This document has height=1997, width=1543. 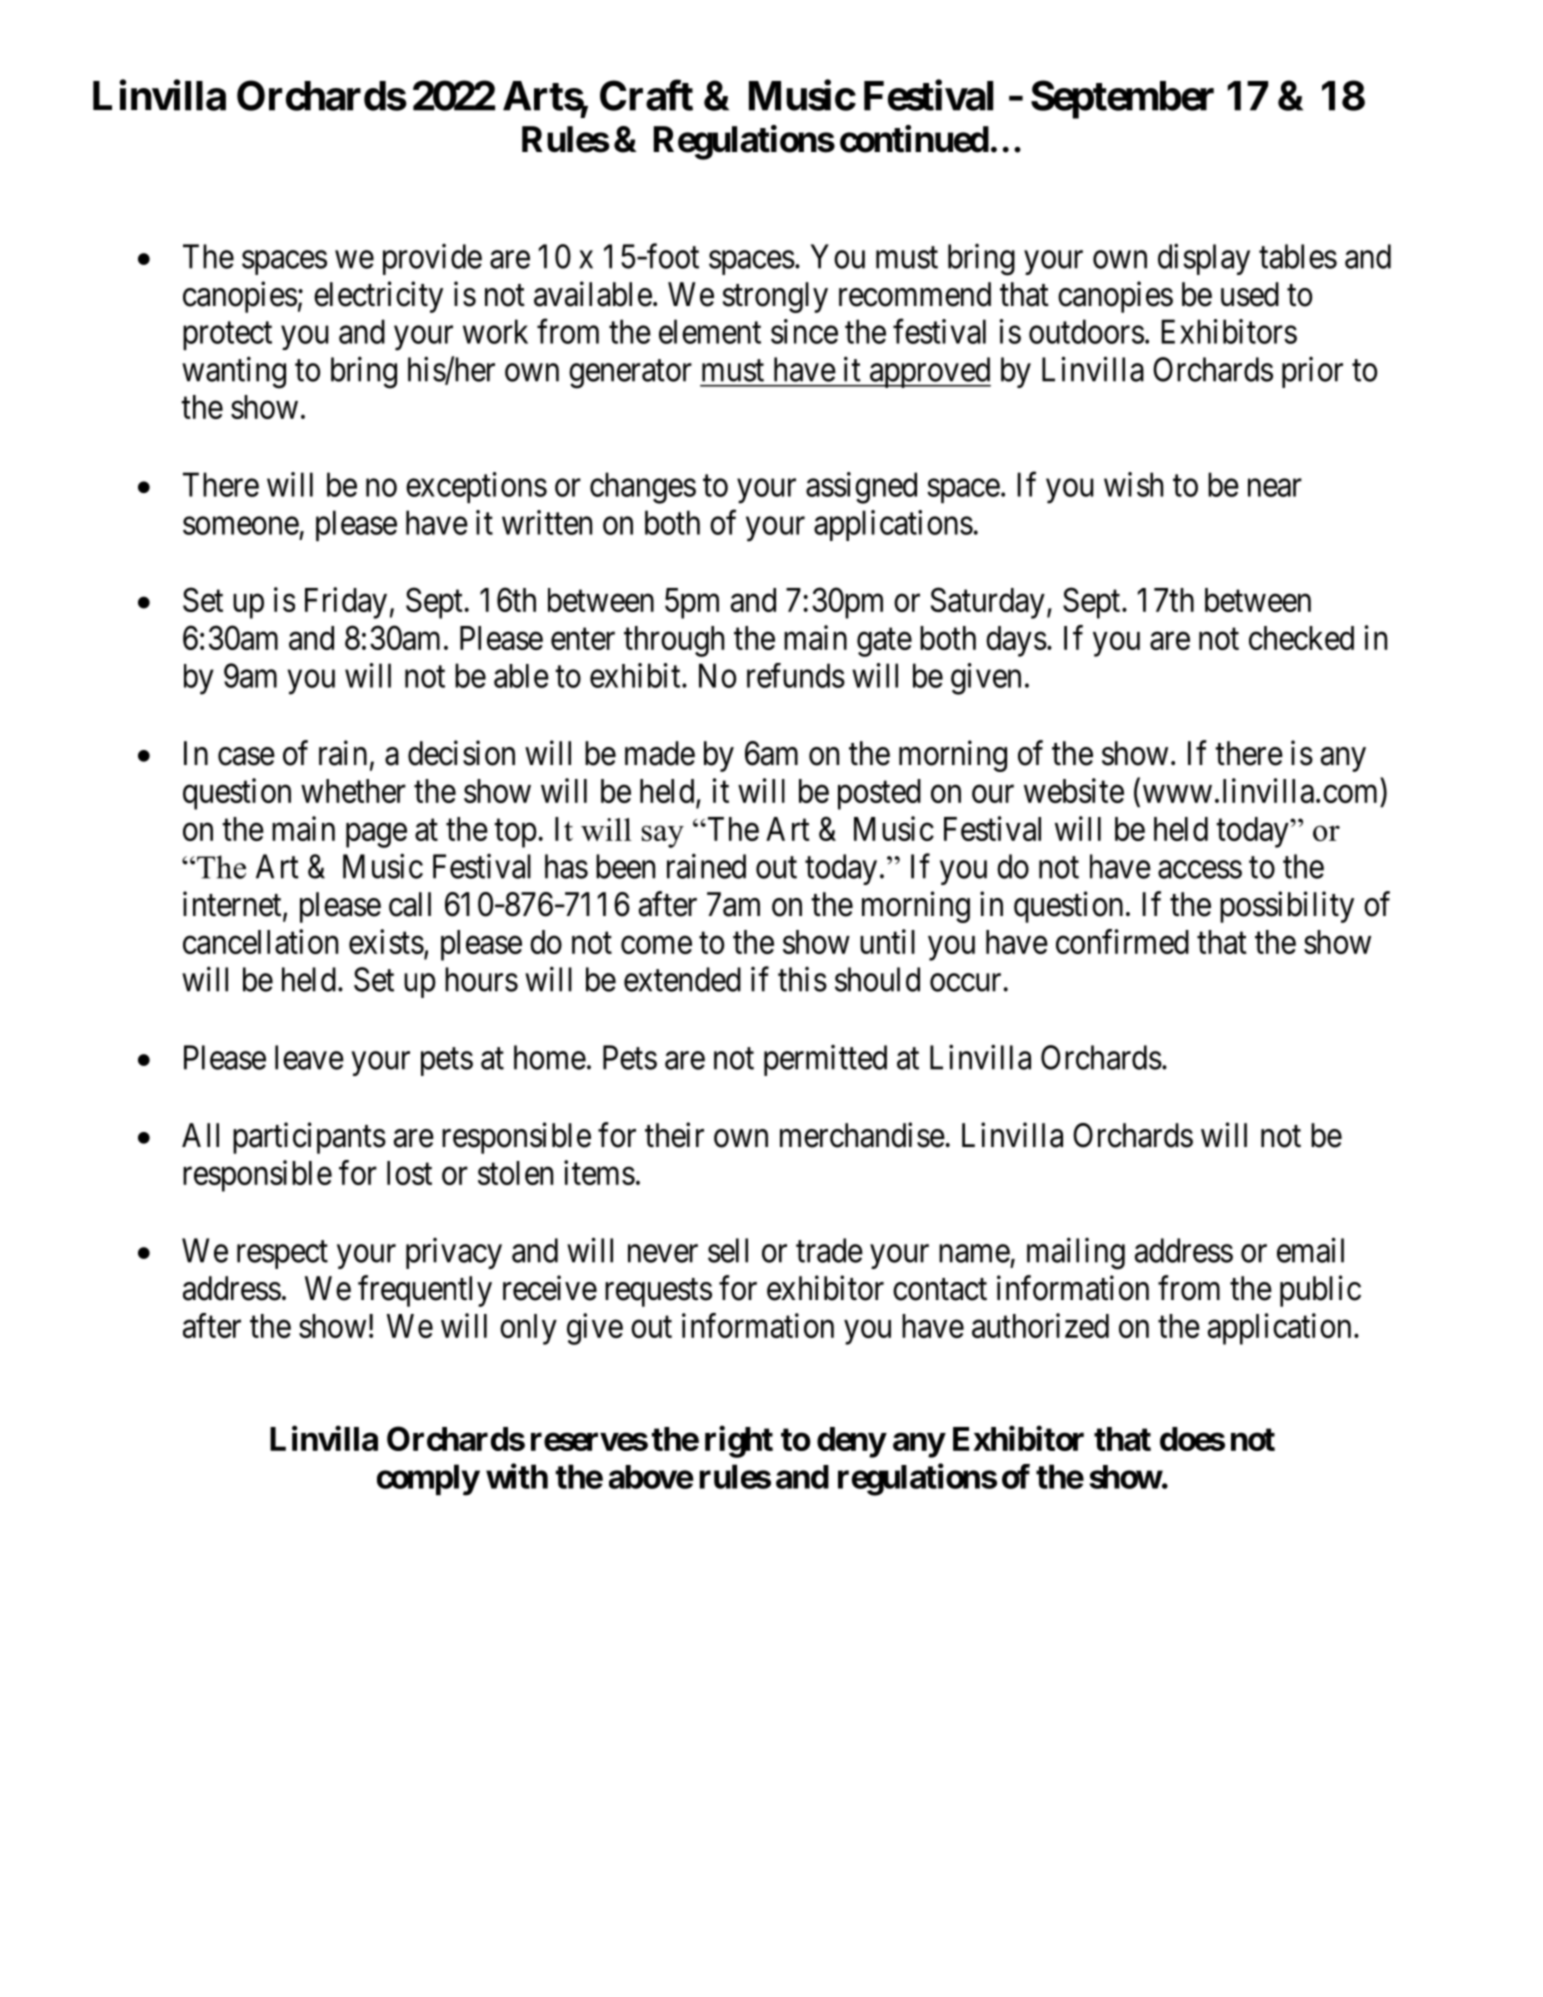 I want to click on exists, so click(x=386, y=941).
